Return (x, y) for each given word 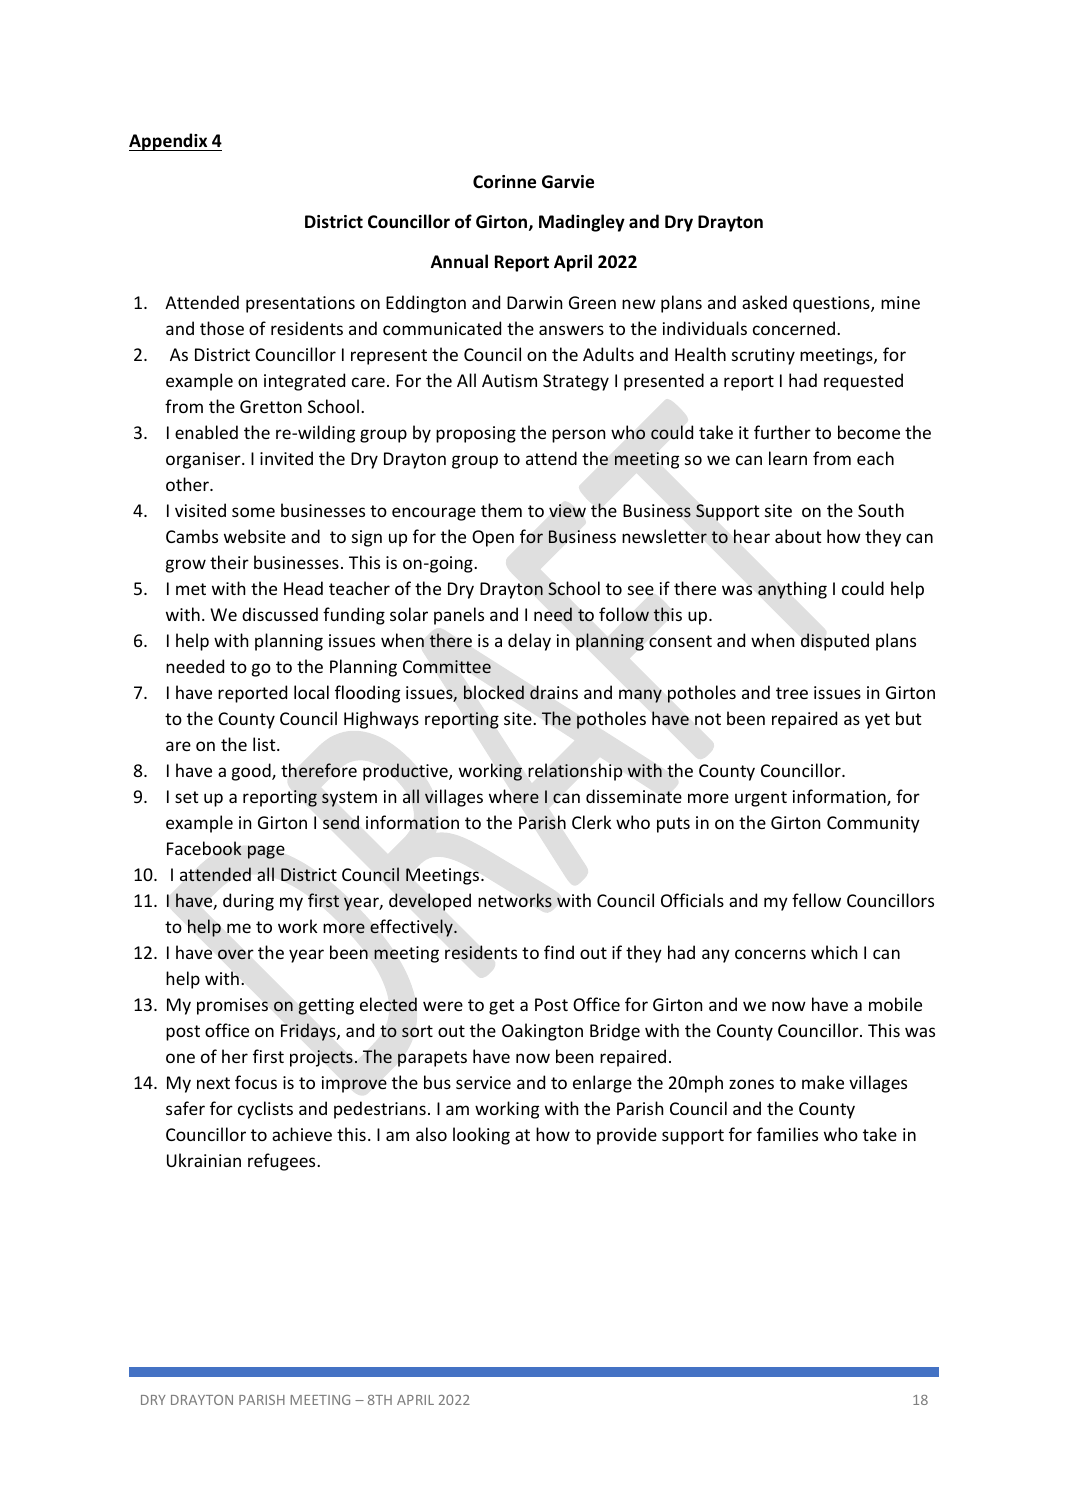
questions (832, 304)
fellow (816, 900)
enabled (206, 432)
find (559, 952)
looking (481, 1136)
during (248, 902)
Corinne (504, 182)
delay (529, 642)
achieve (302, 1134)
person (578, 436)
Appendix (169, 142)
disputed (835, 642)
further (782, 432)
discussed (280, 614)
